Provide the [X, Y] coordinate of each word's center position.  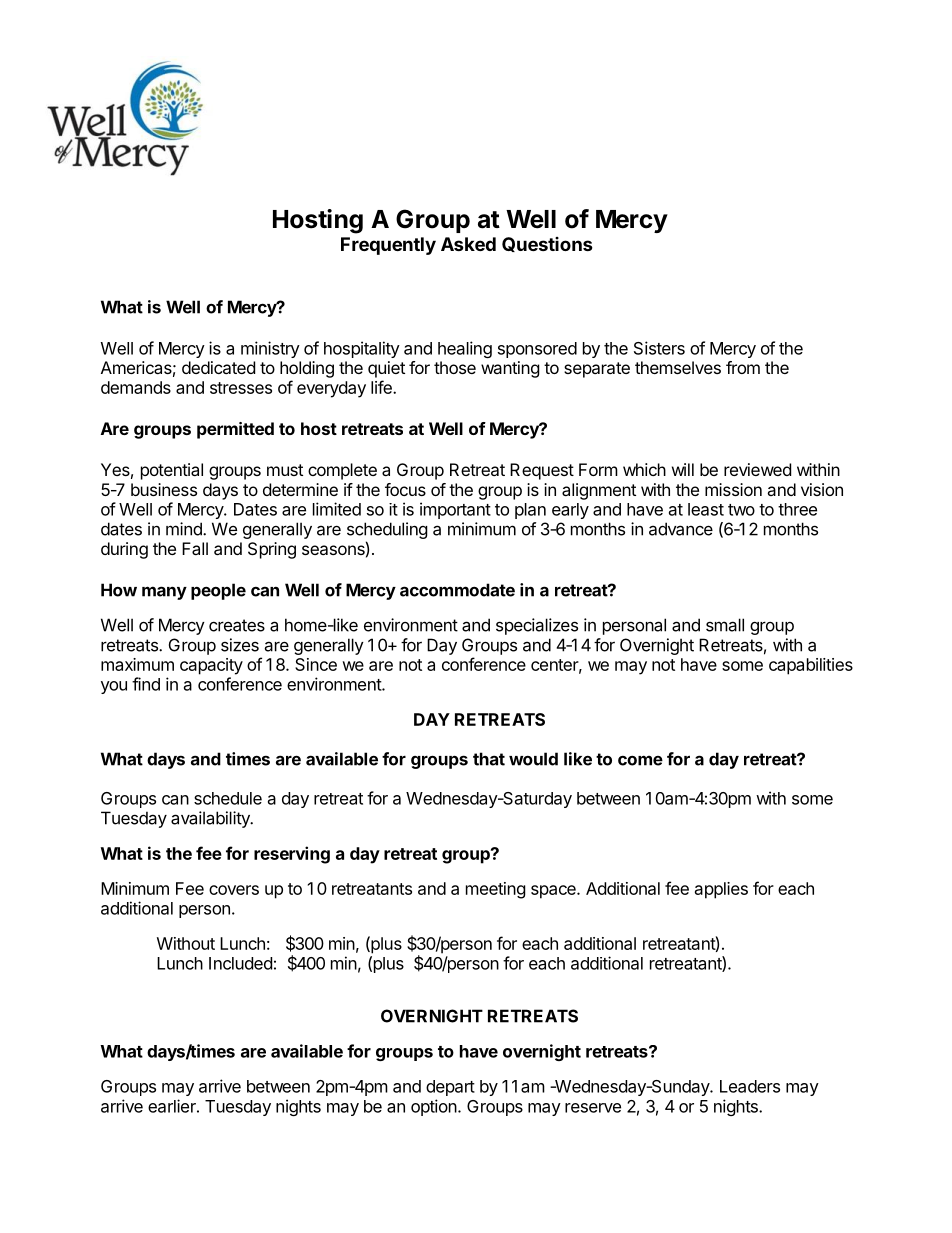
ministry [270, 349]
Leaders [750, 1086]
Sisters [659, 348]
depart [450, 1088]
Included [240, 963]
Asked [468, 244]
